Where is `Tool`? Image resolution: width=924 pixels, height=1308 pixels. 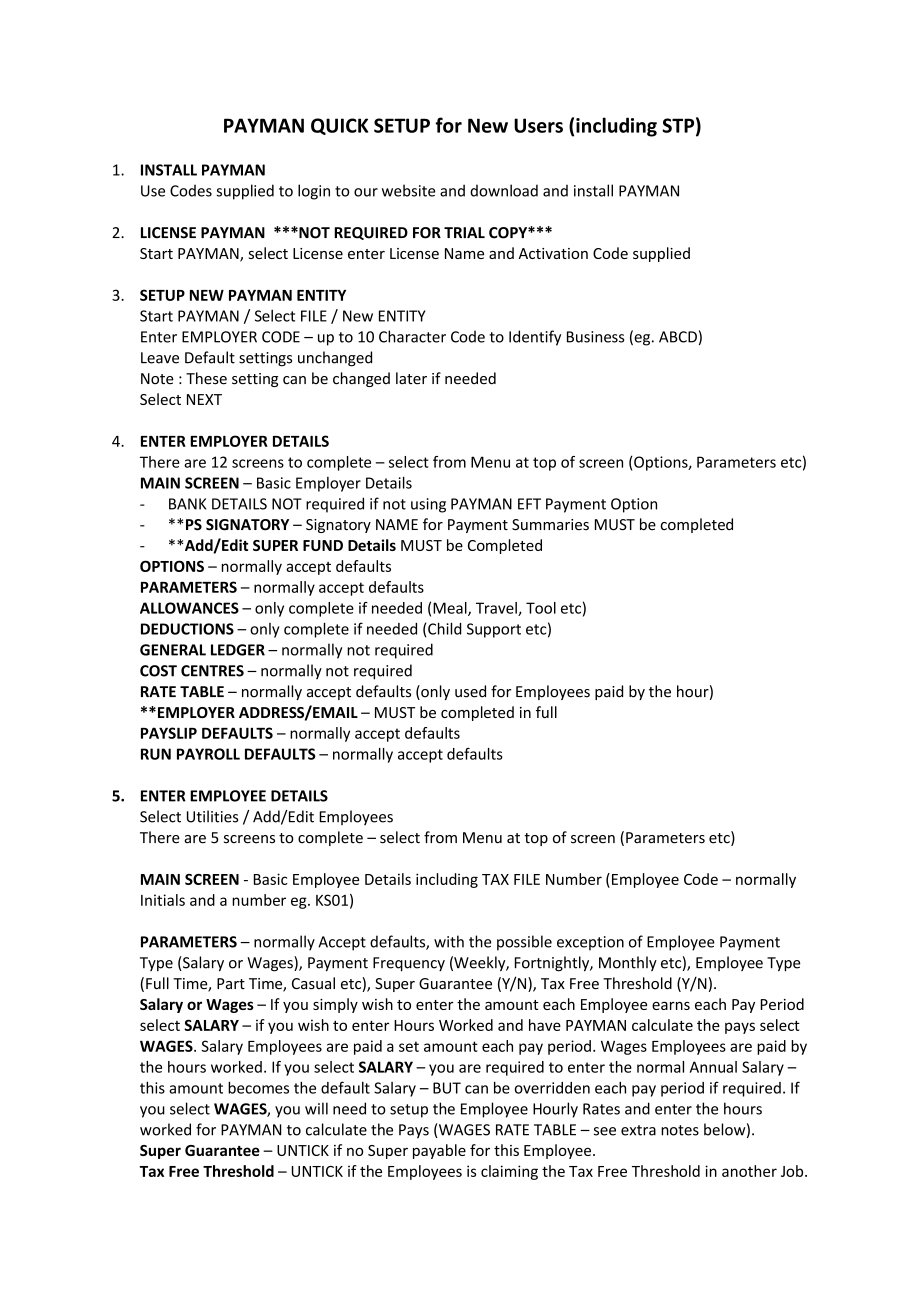
Tool is located at coordinates (541, 608).
